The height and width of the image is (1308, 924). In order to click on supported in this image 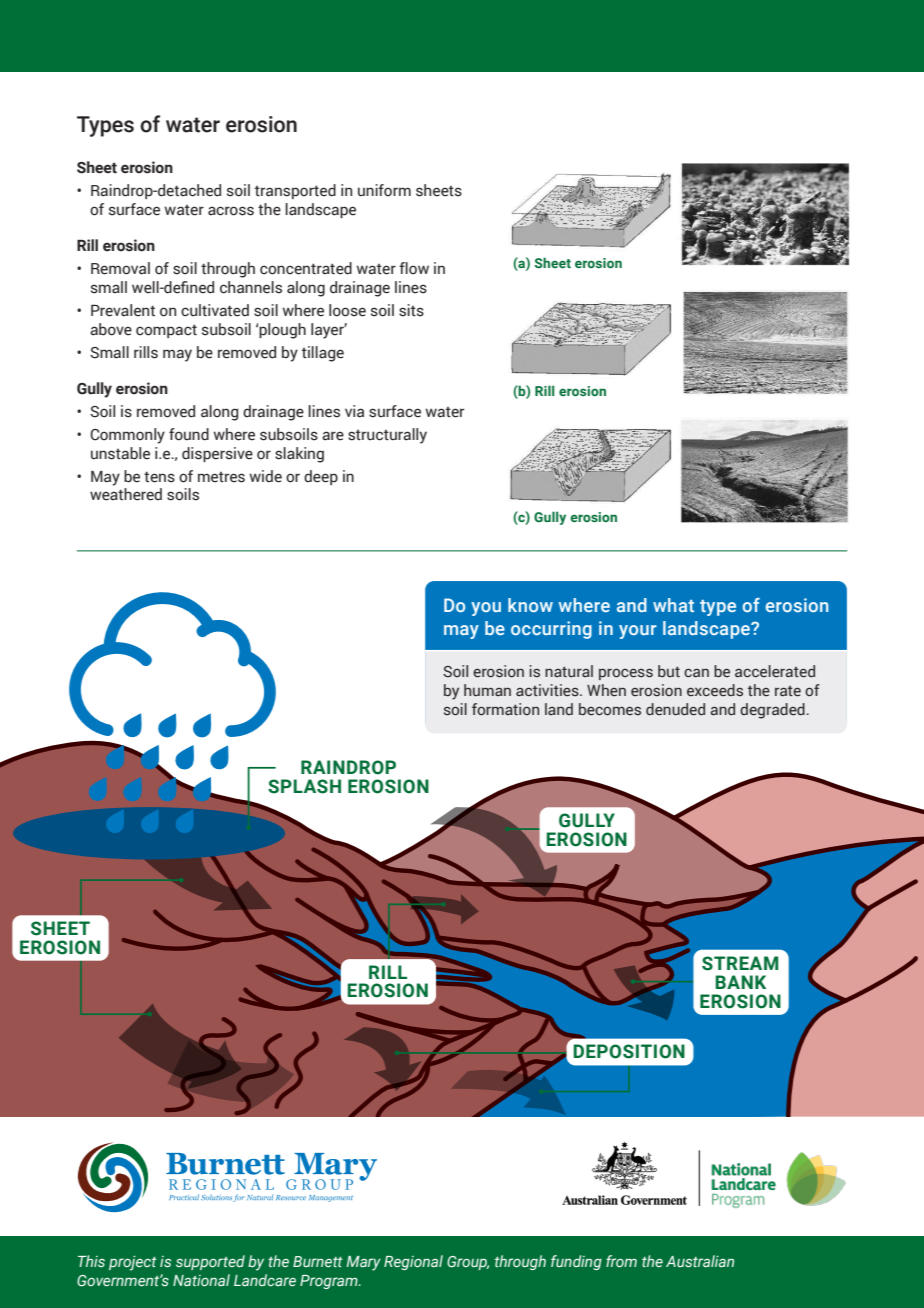, I will do `click(210, 1262)`.
